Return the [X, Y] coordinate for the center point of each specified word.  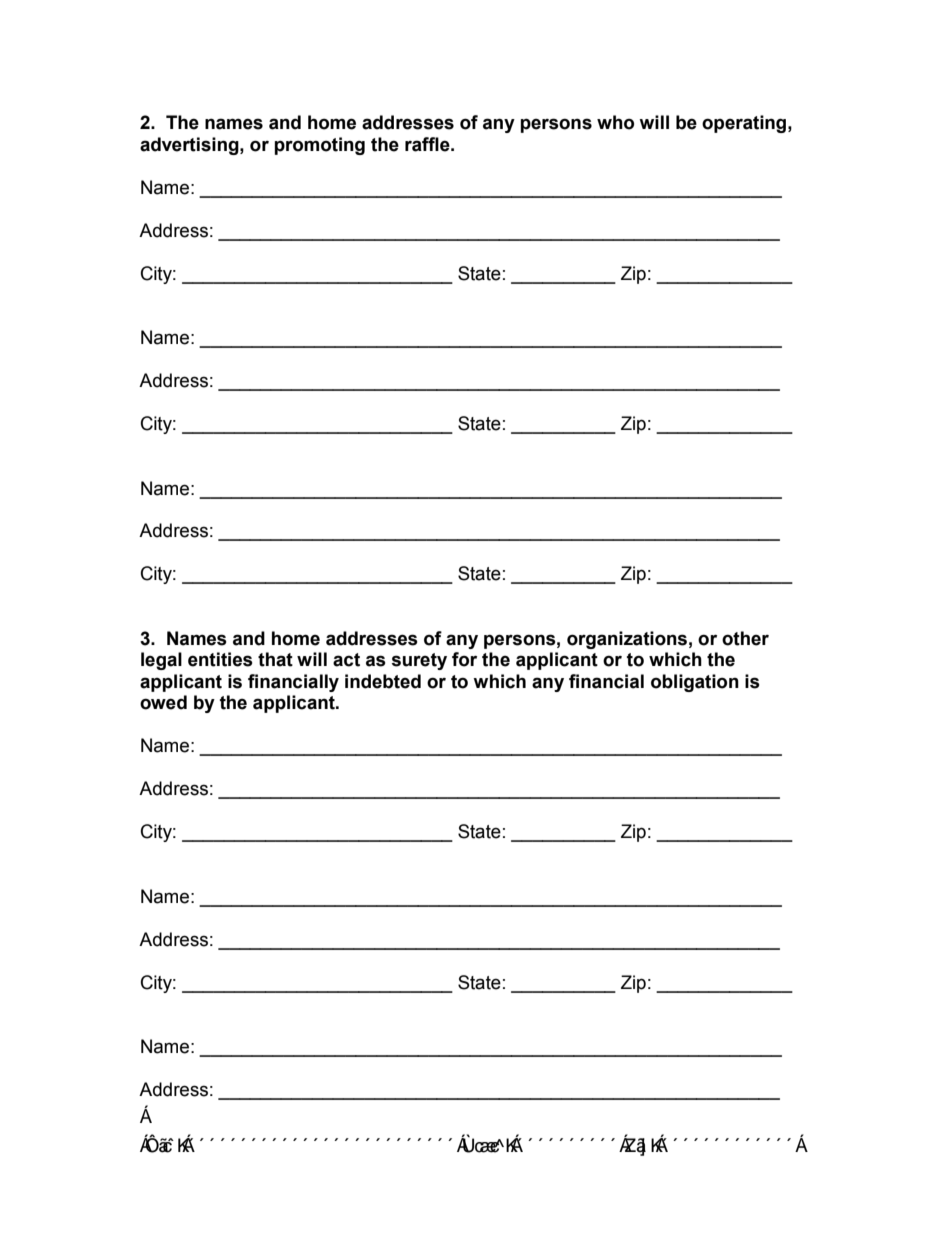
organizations [627, 640]
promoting [319, 146]
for [464, 659]
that [275, 659]
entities [220, 659]
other [745, 638]
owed [163, 702]
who [615, 122]
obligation [695, 683]
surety [419, 661]
